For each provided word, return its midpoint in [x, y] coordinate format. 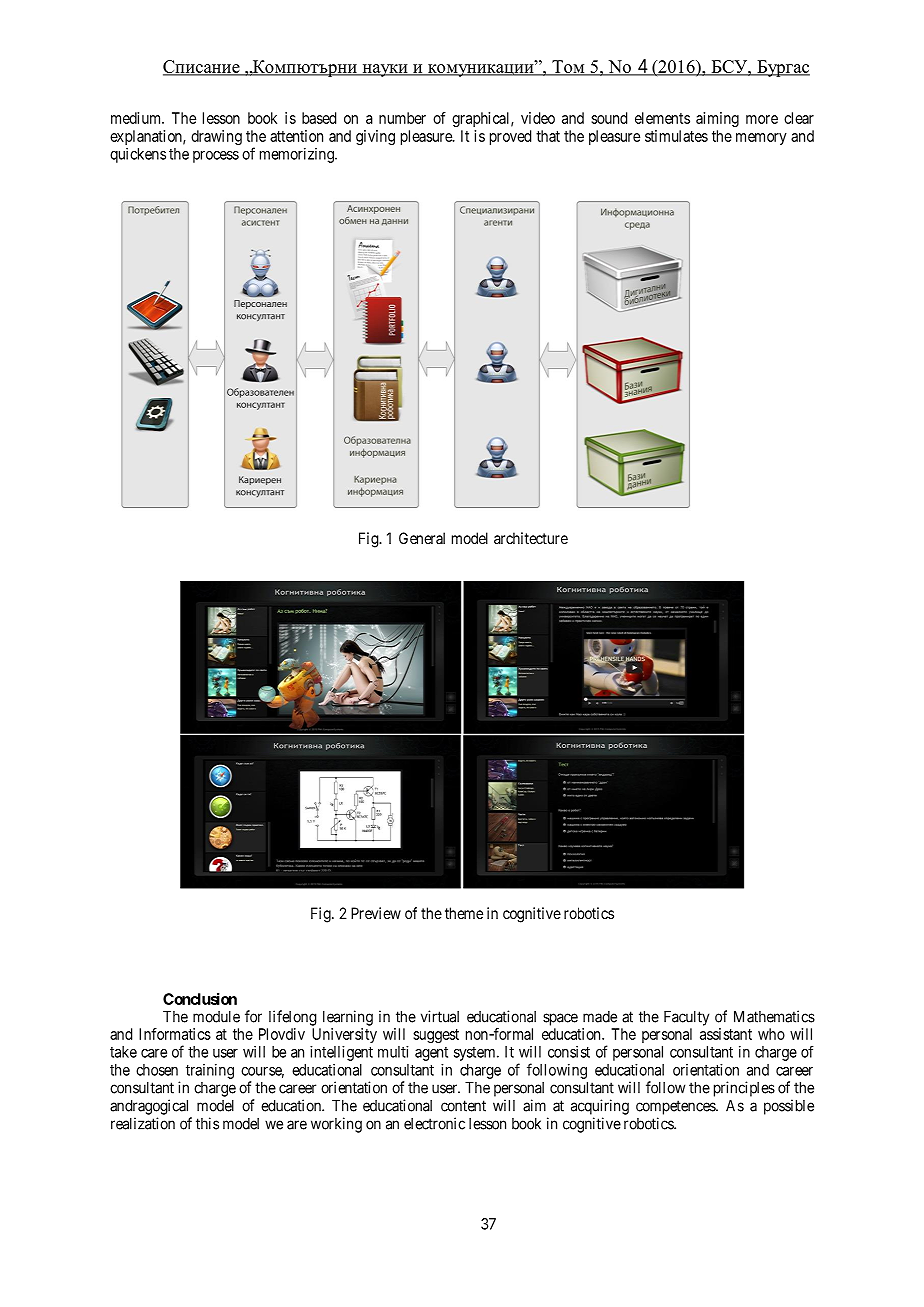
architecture [531, 538]
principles [744, 1089]
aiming [717, 119]
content [463, 1106]
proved [510, 137]
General [422, 538]
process [216, 157]
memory [761, 139]
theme [464, 913]
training [210, 1071]
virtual [440, 1016]
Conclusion [200, 999]
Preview [376, 913]
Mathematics [774, 1016]
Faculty [686, 1018]
